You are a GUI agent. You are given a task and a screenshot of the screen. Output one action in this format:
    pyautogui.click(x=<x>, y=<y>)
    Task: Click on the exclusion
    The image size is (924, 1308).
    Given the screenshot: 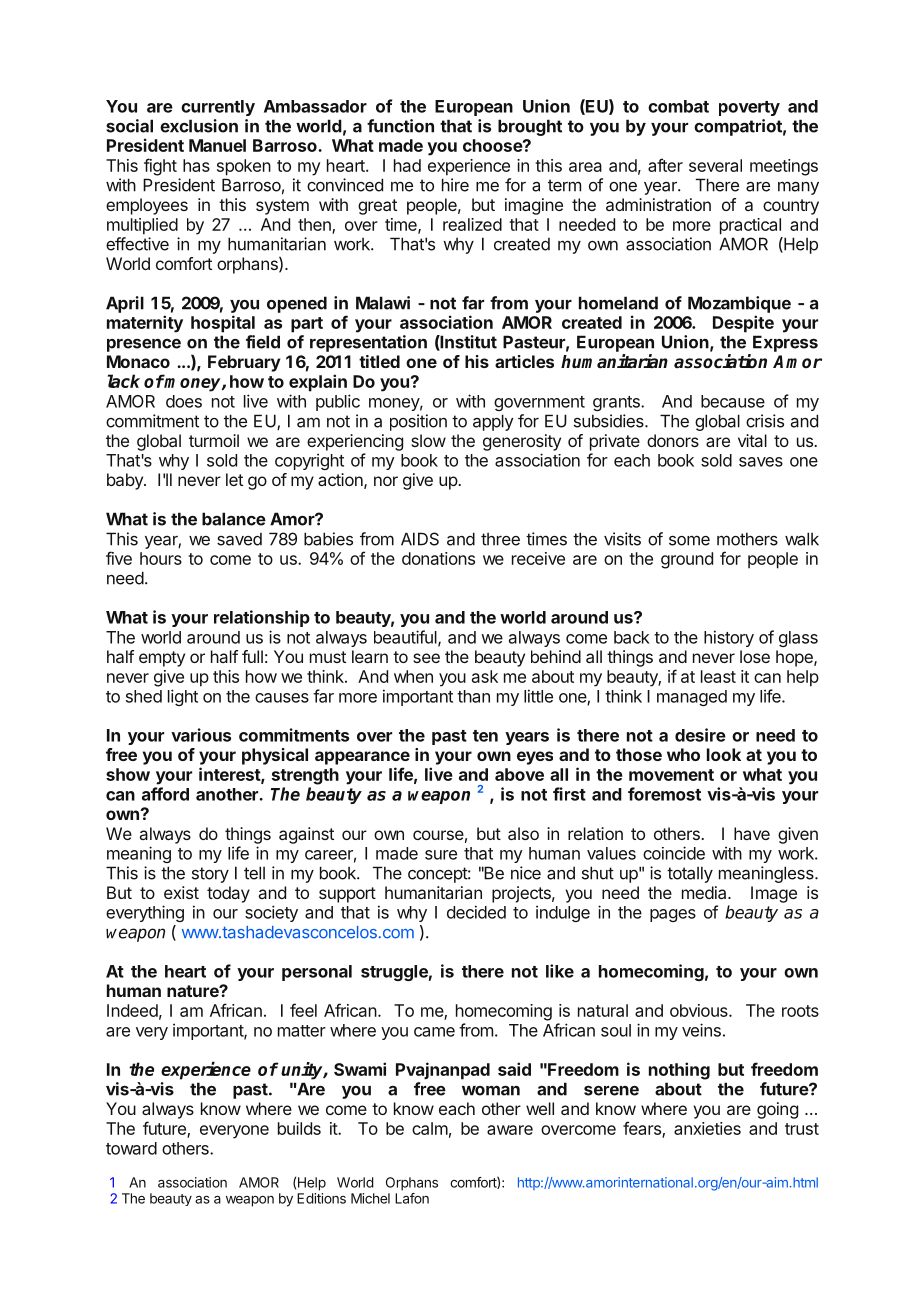 What is the action you would take?
    pyautogui.click(x=199, y=126)
